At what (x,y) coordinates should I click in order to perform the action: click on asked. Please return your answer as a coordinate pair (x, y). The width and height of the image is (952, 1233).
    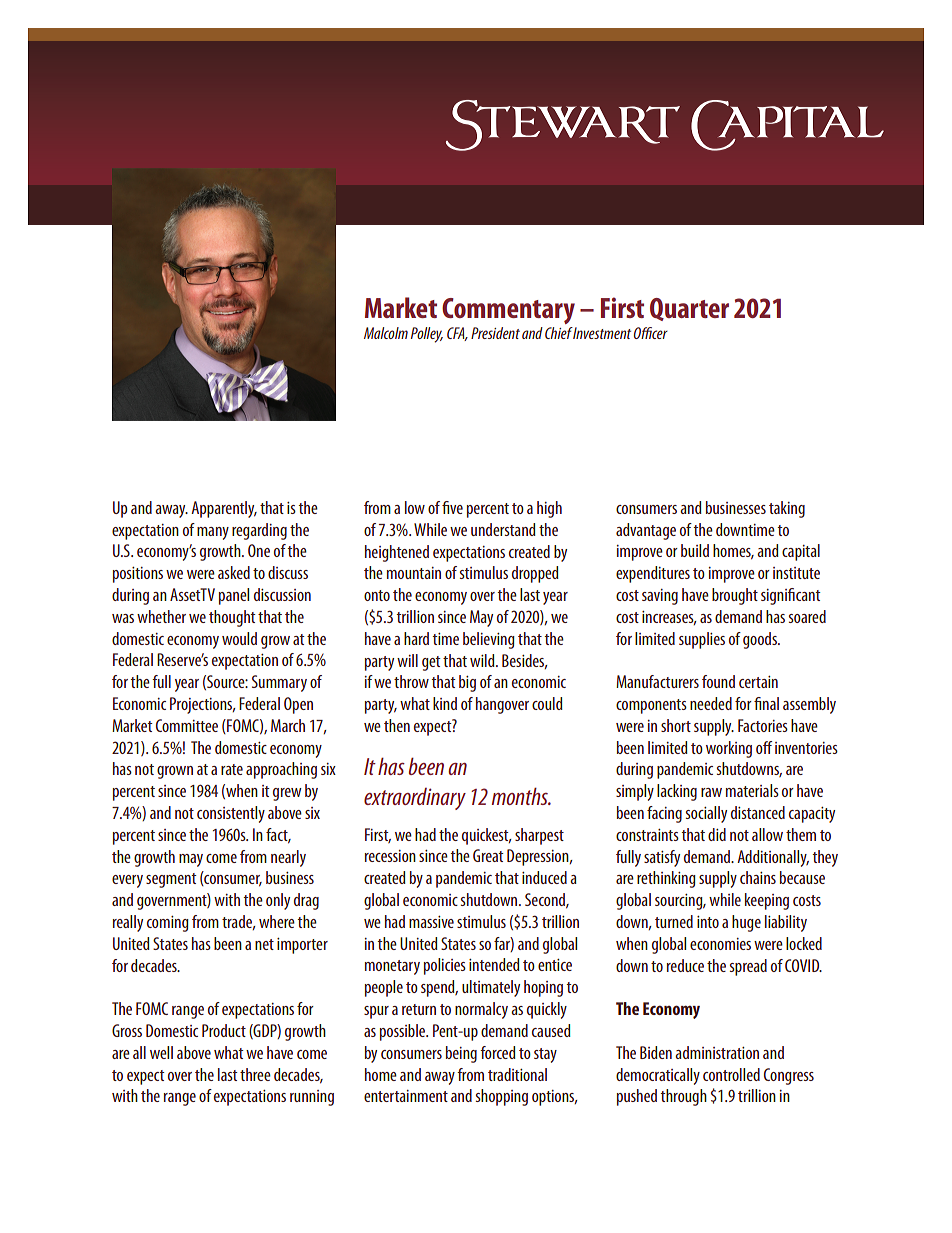
    Looking at the image, I should click on (234, 572).
